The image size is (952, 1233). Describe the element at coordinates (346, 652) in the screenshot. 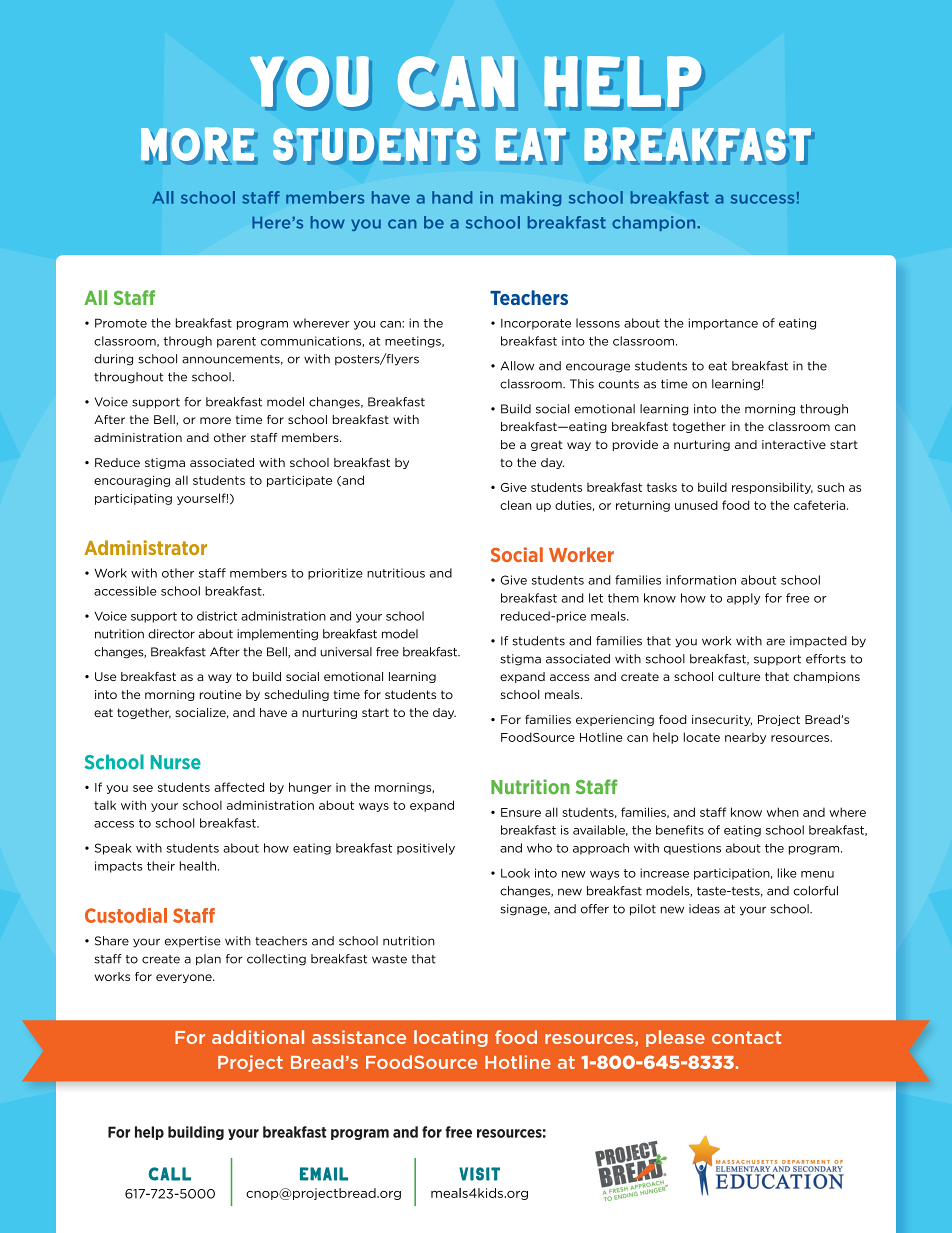

I see `universal` at that location.
